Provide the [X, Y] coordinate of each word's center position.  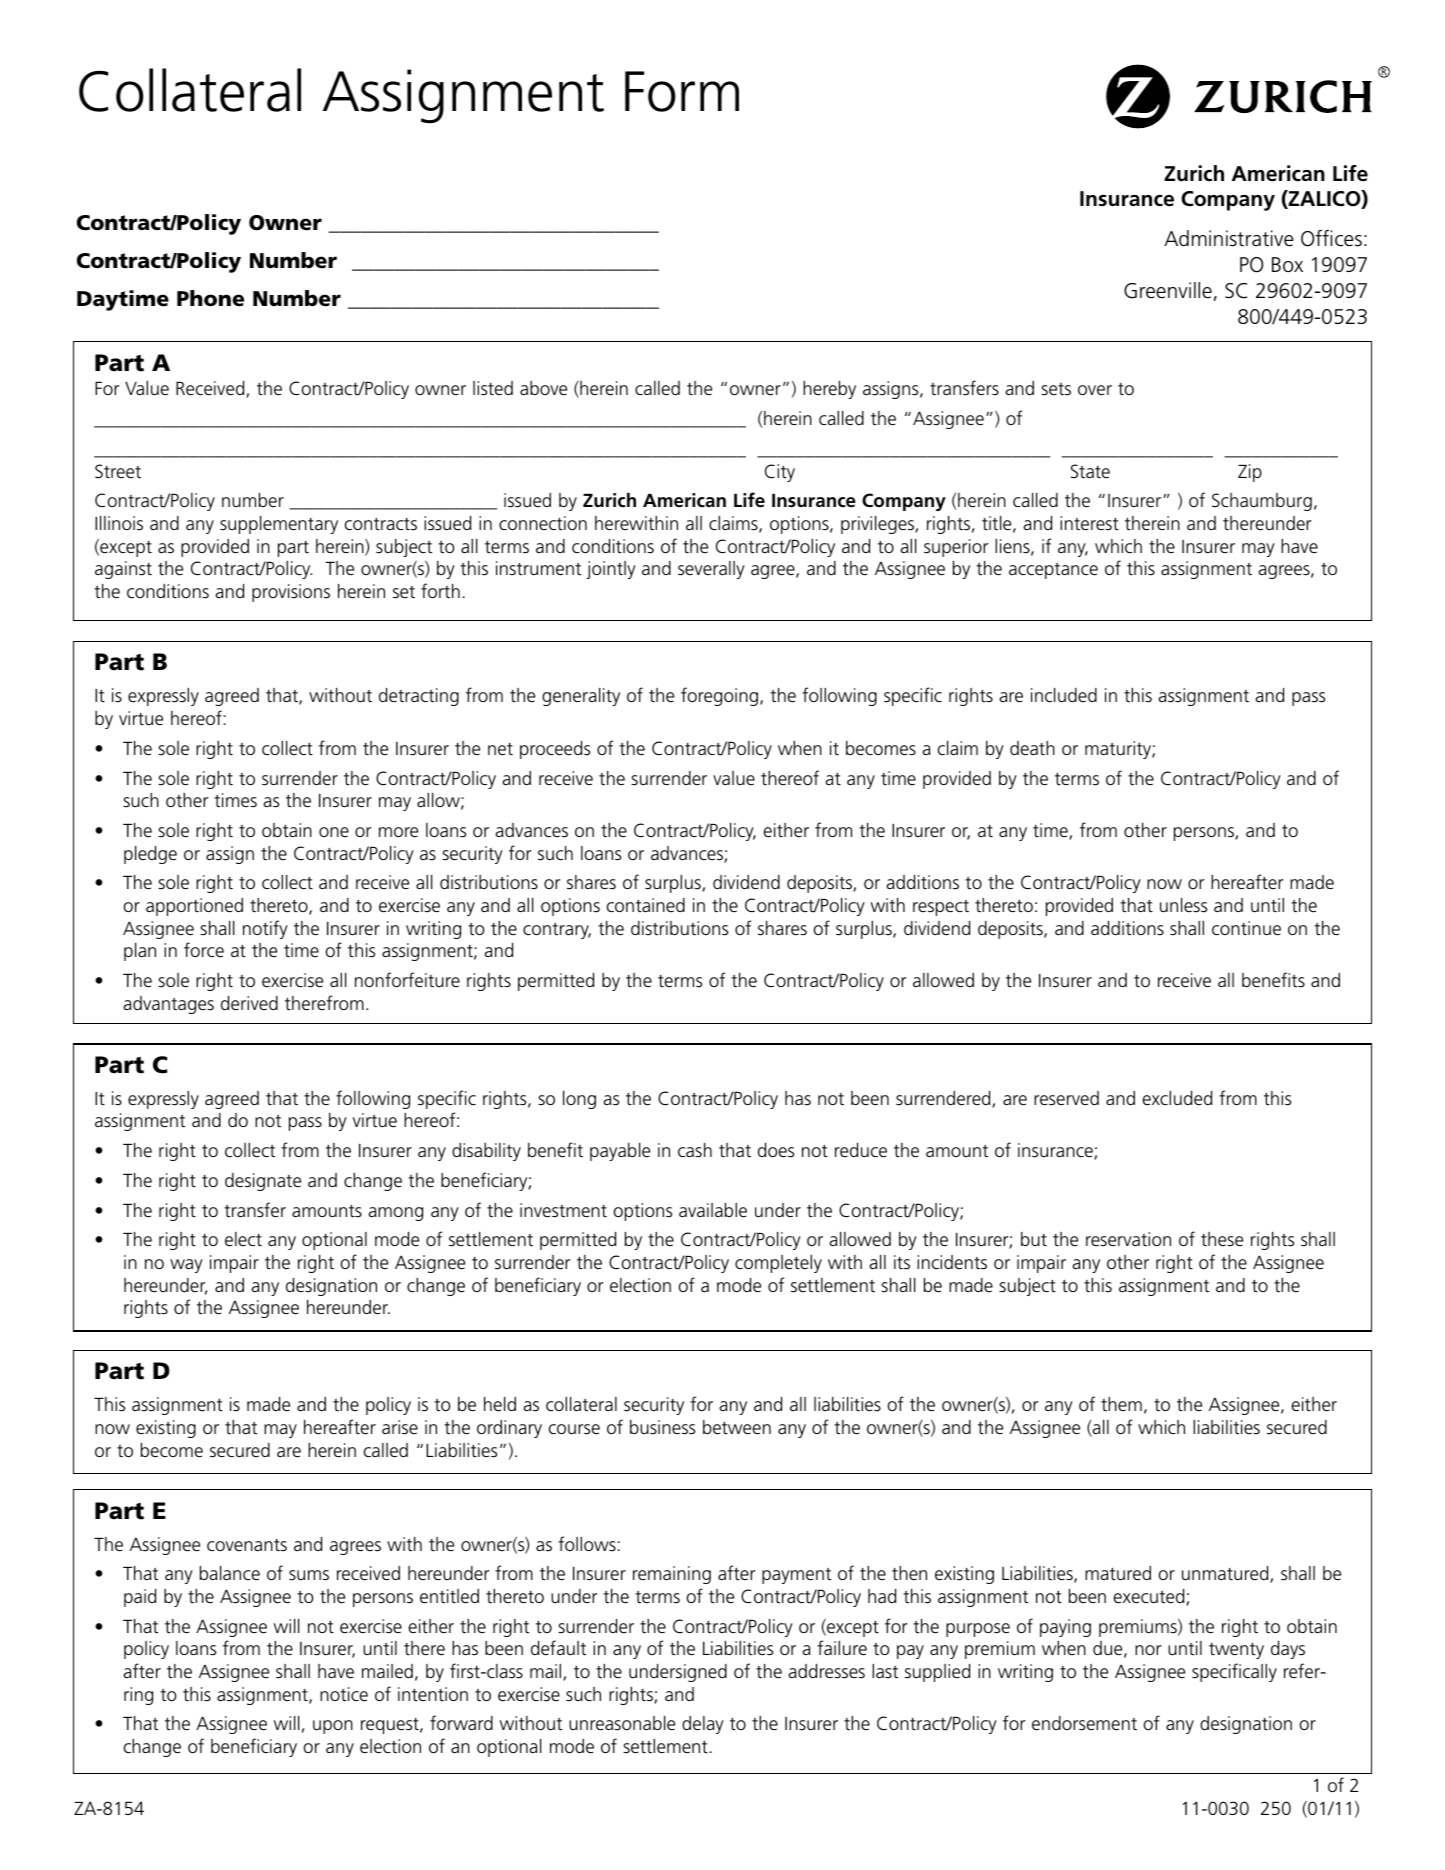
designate [263, 1182]
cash [695, 1150]
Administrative [1229, 238]
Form [682, 91]
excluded [1177, 1098]
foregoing [719, 696]
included [1064, 695]
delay [703, 1725]
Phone [210, 298]
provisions [291, 593]
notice [344, 1694]
